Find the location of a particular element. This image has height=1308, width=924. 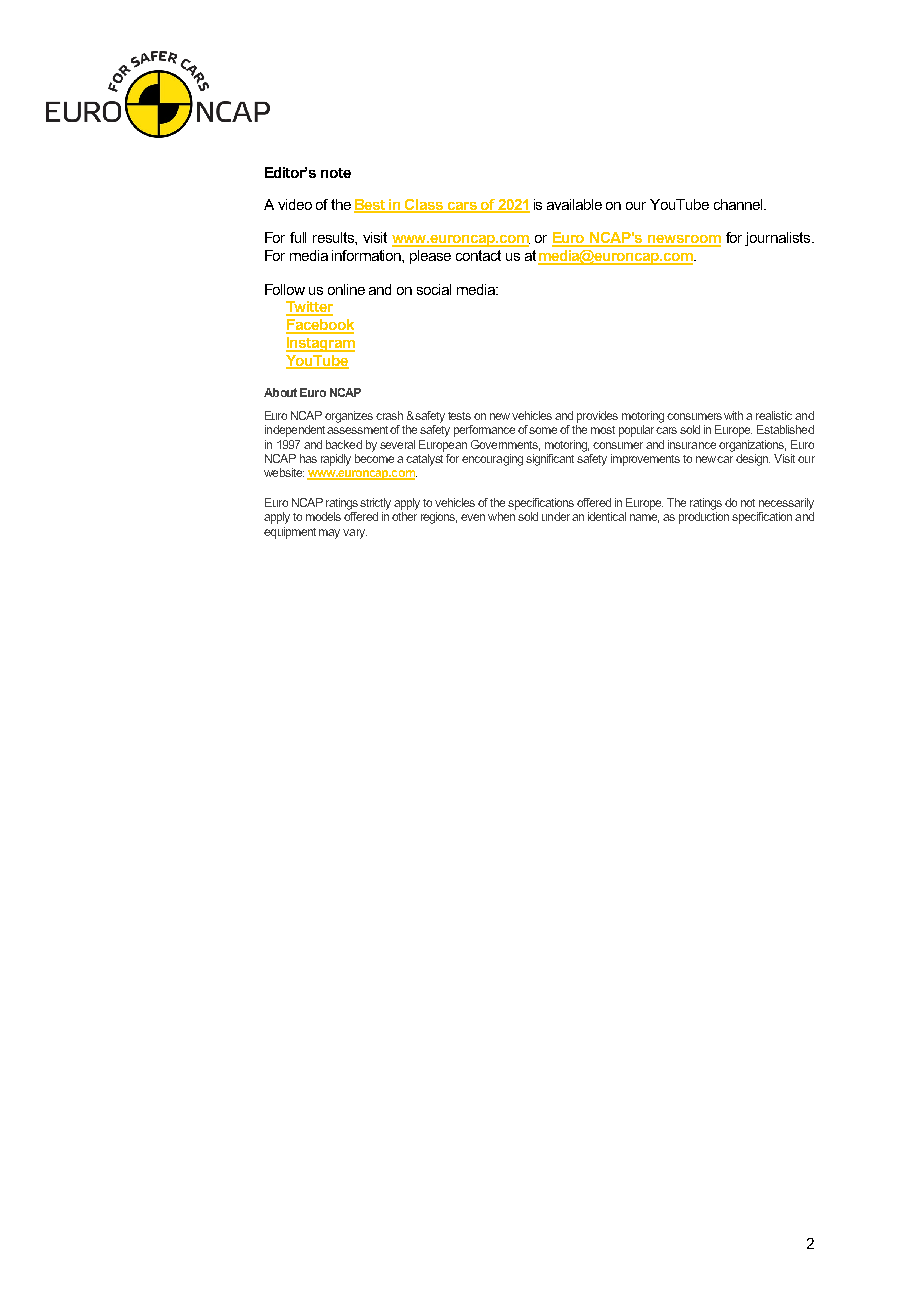

models is located at coordinates (323, 516).
